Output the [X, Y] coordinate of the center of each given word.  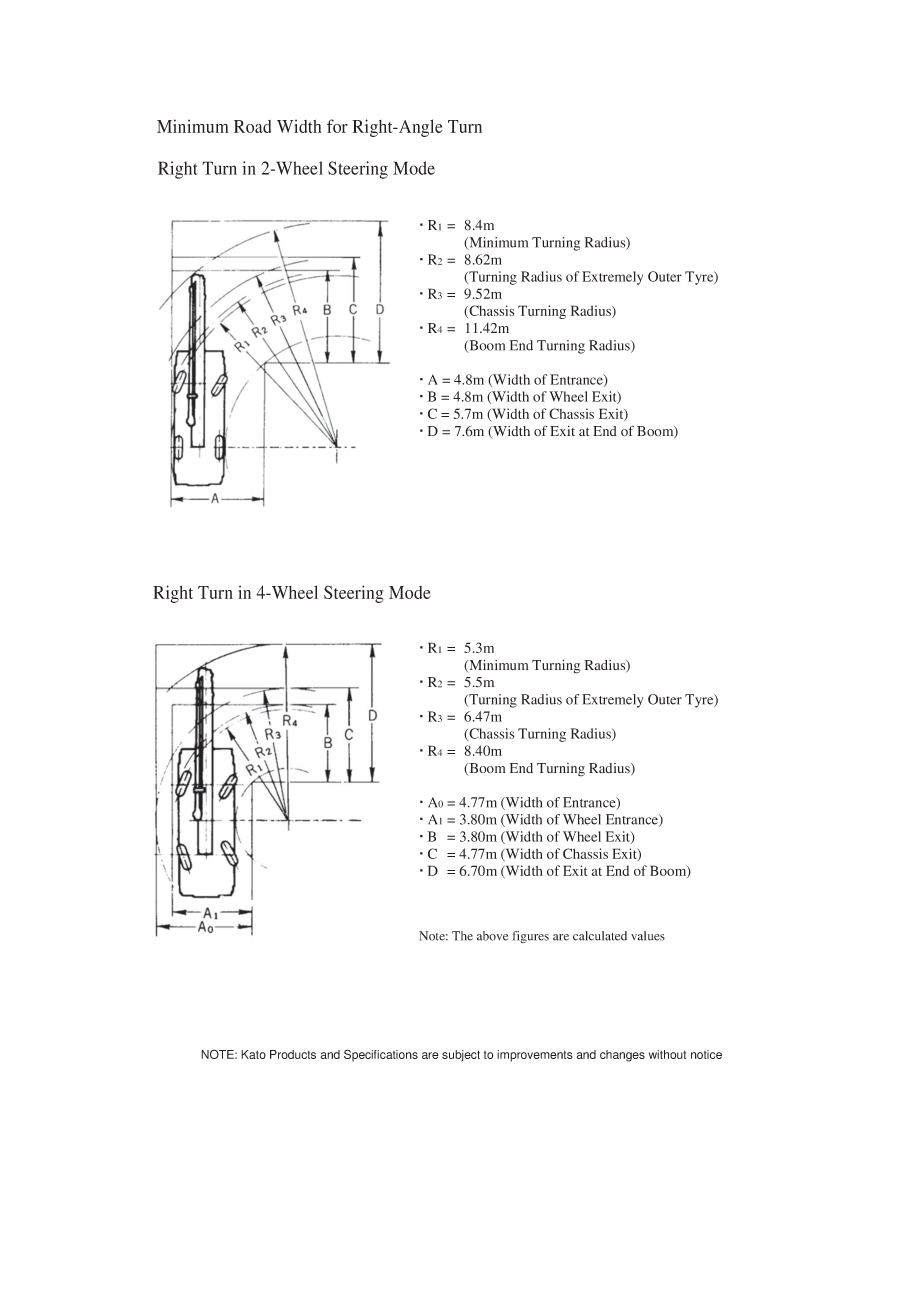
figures [531, 937]
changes [622, 1056]
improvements [534, 1056]
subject [461, 1056]
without [667, 1054]
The [462, 936]
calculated [600, 936]
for [337, 126]
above [492, 936]
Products [293, 1054]
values [648, 936]
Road [252, 126]
